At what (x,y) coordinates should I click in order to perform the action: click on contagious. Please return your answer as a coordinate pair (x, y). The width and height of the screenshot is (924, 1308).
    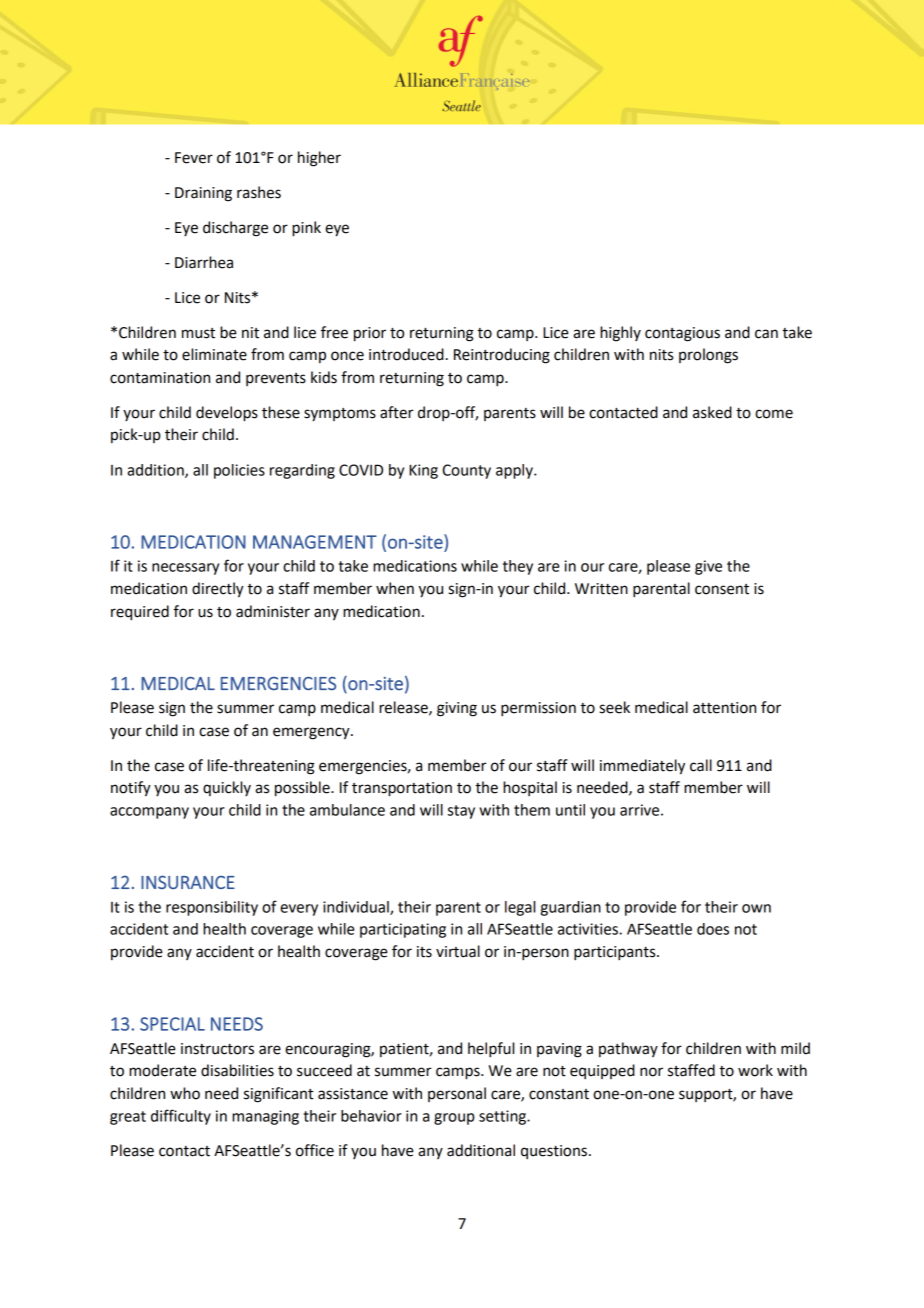
    Looking at the image, I should click on (682, 334).
